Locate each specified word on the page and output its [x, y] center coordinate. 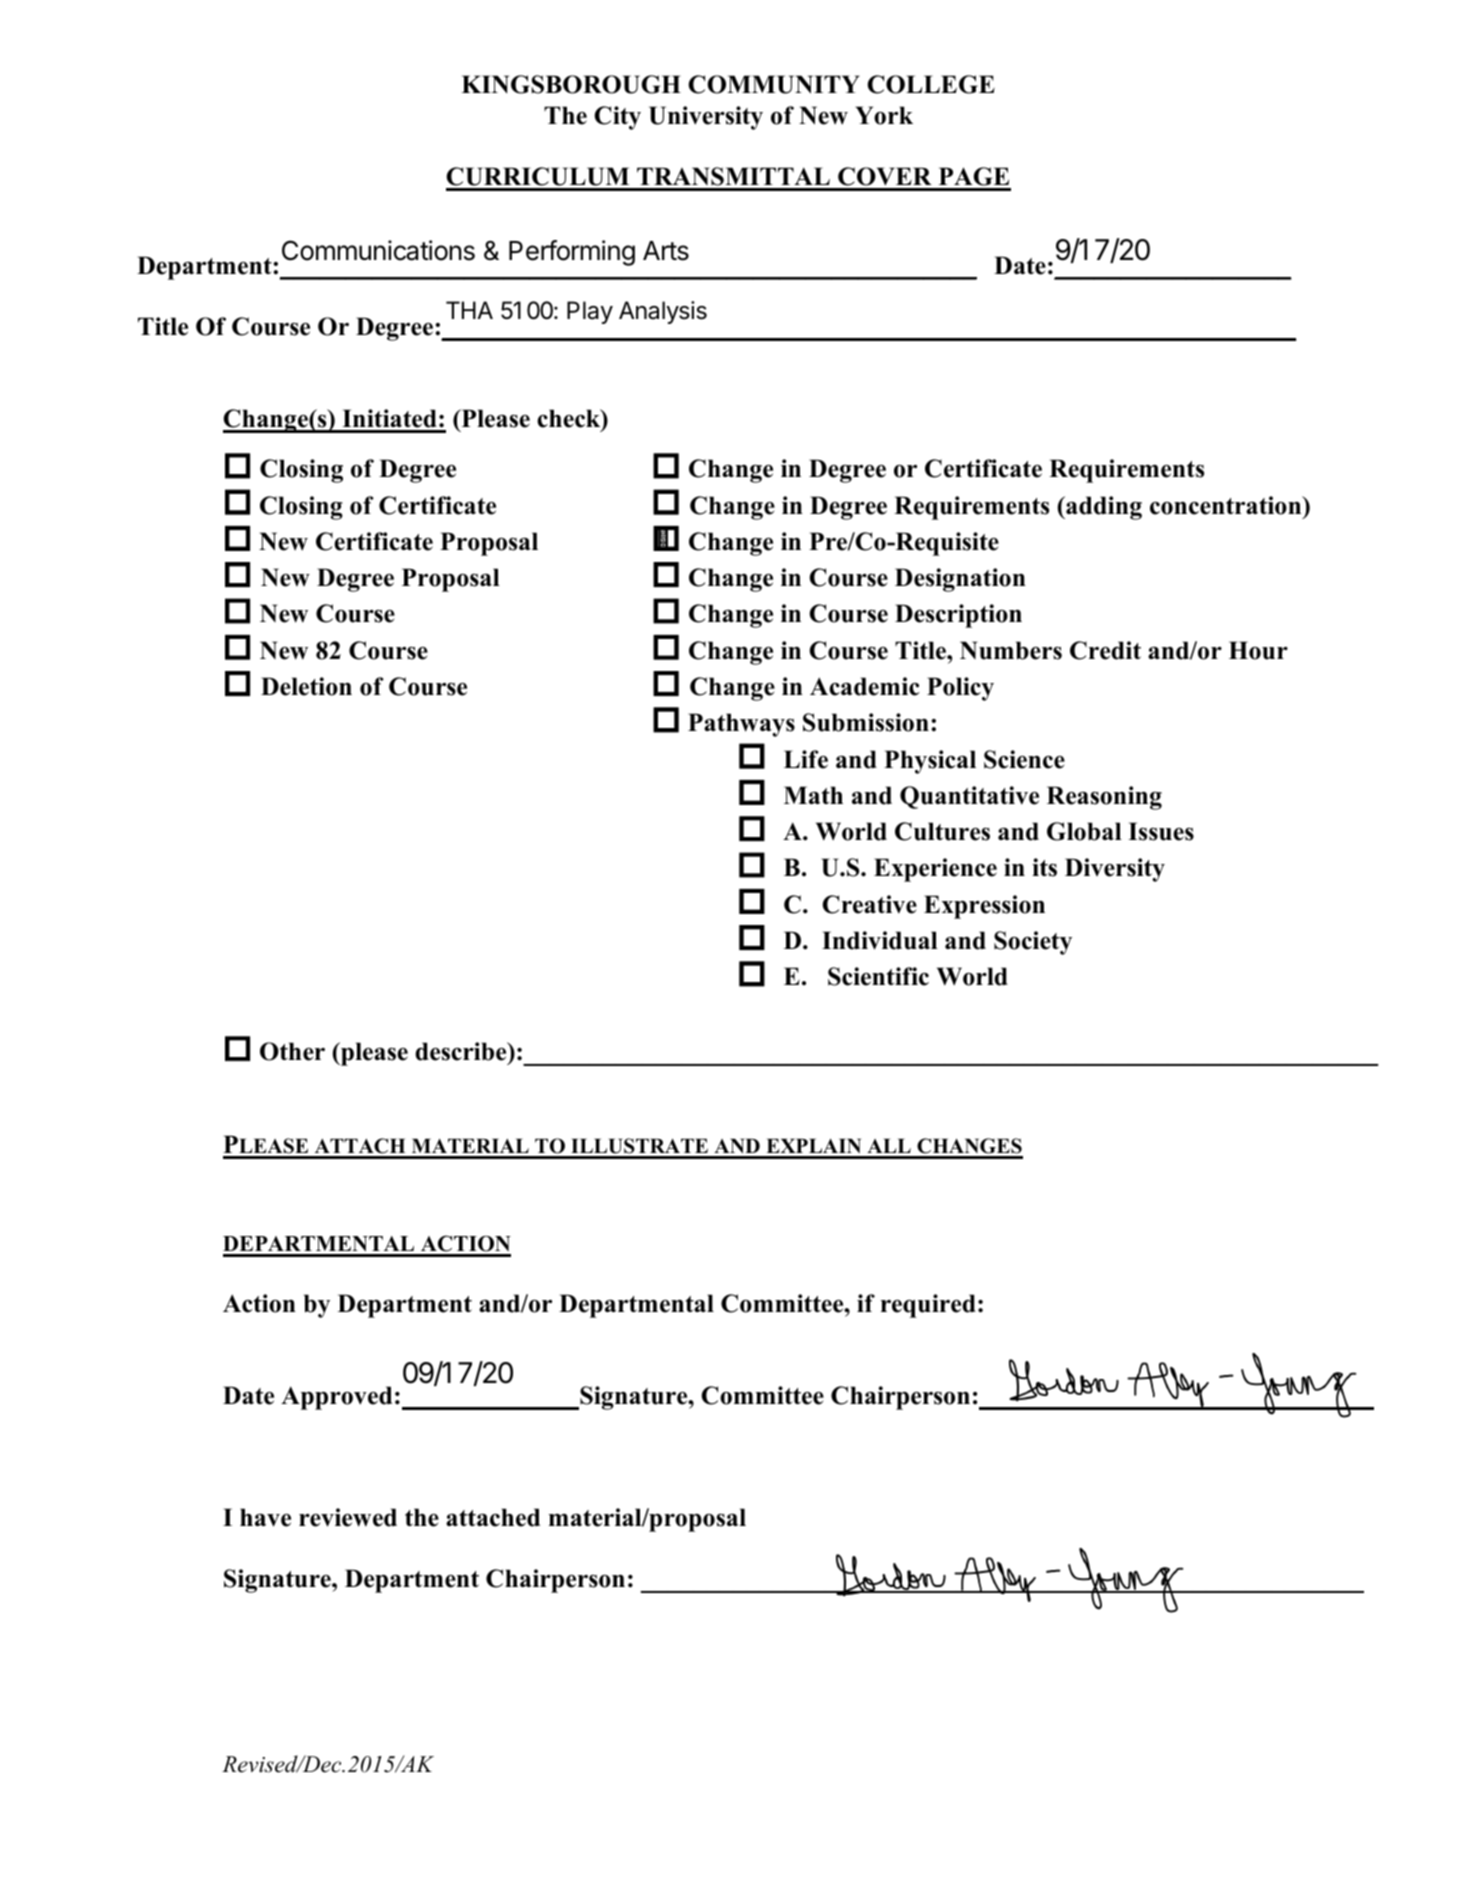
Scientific [878, 976]
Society [1033, 943]
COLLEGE [931, 84]
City [617, 118]
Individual [880, 940]
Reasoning [1104, 798]
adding [1103, 508]
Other [292, 1051]
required [928, 1306]
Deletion [306, 686]
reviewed [348, 1517]
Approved [336, 1398]
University [706, 118]
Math [813, 795]
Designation [960, 580]
